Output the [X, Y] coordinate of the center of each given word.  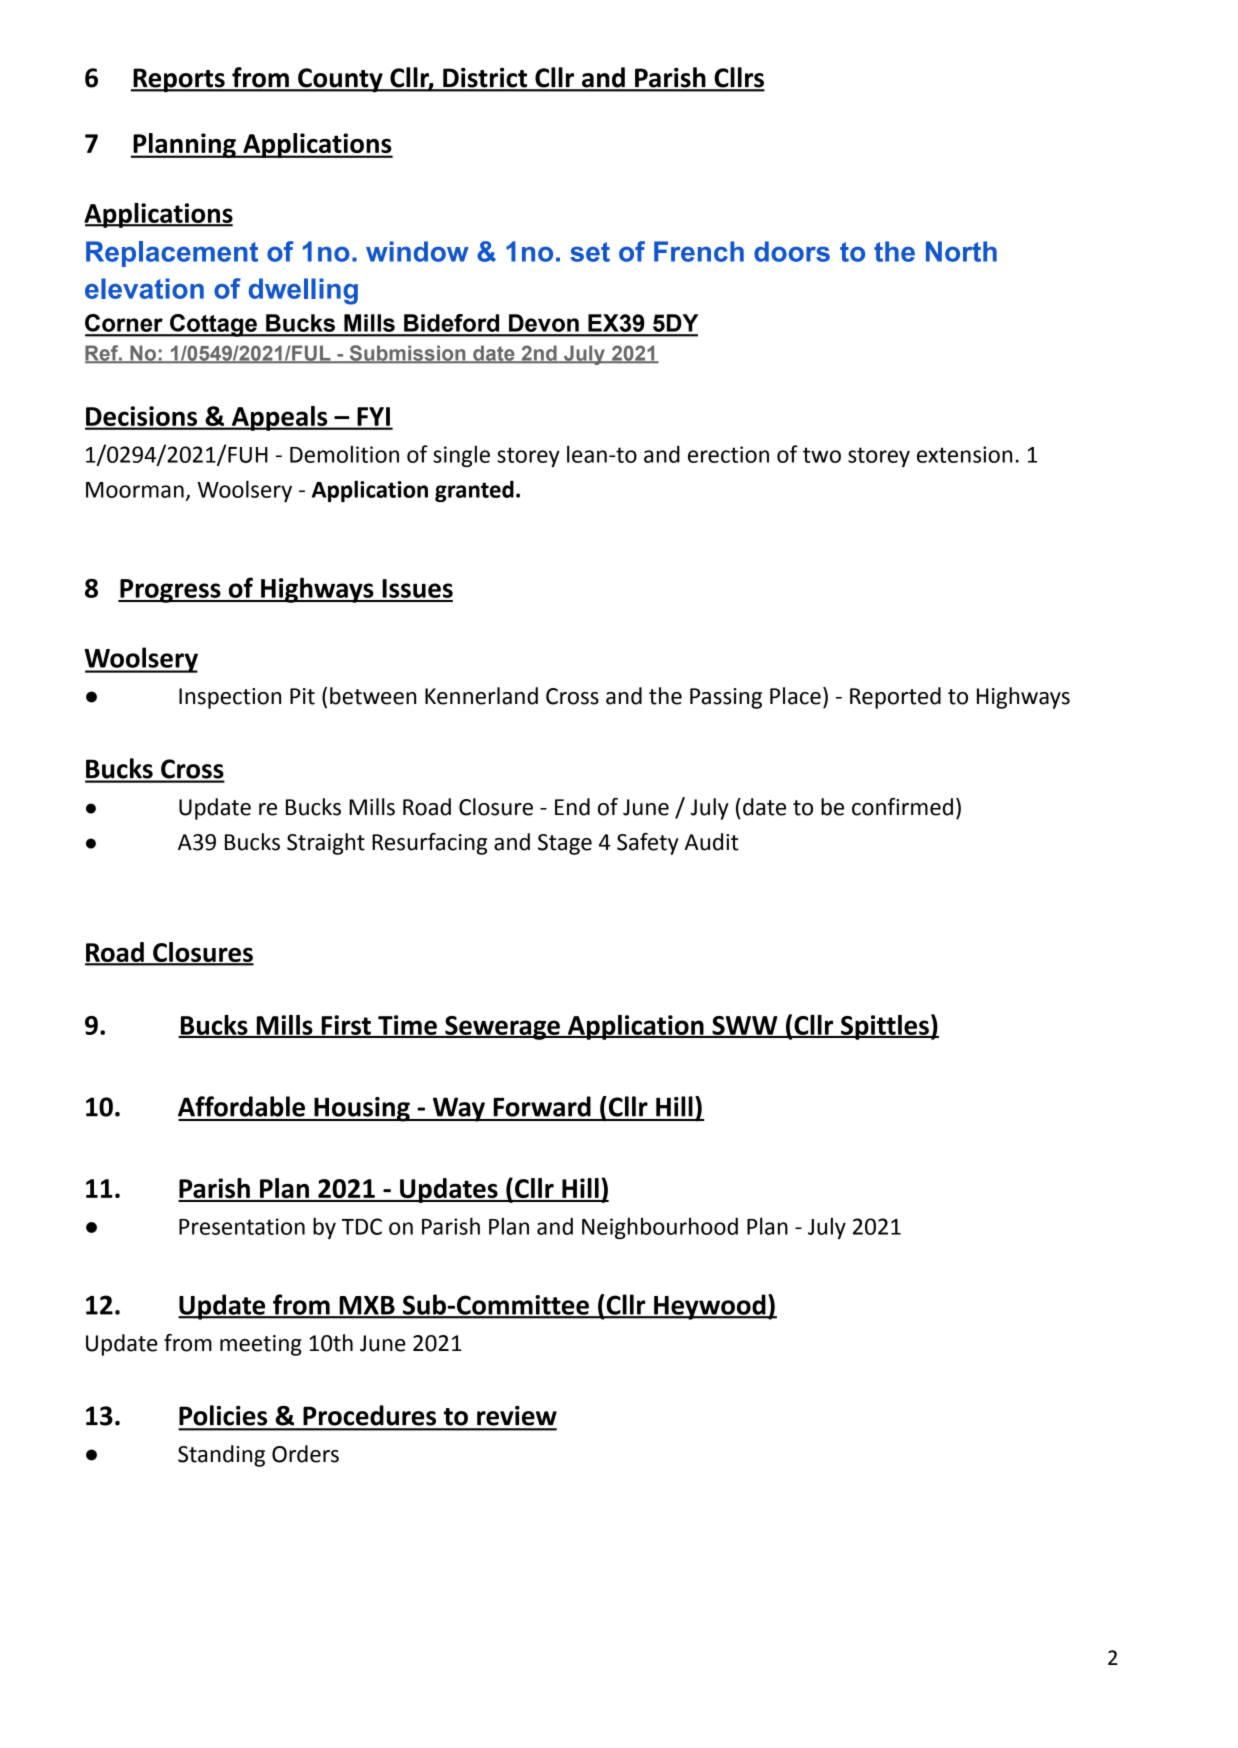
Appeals [279, 418]
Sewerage [502, 1028]
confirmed [902, 807]
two [822, 455]
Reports [179, 80]
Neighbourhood [660, 1228]
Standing [221, 1456]
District [485, 79]
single [461, 456]
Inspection [230, 698]
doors [792, 251]
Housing [362, 1109]
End [572, 807]
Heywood [710, 1307]
